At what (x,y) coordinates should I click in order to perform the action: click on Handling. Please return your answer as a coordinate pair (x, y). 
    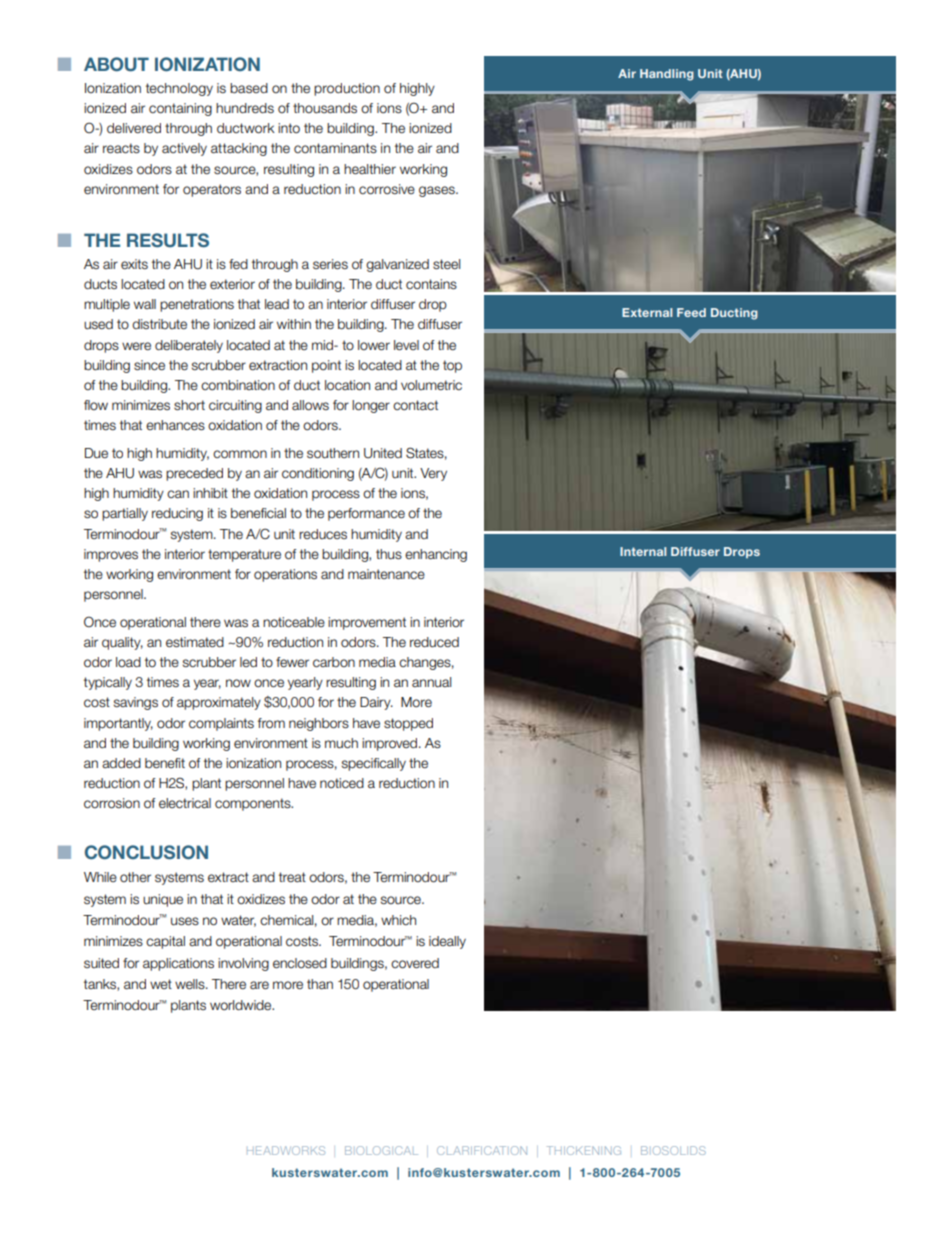
    Looking at the image, I should click on (667, 75).
